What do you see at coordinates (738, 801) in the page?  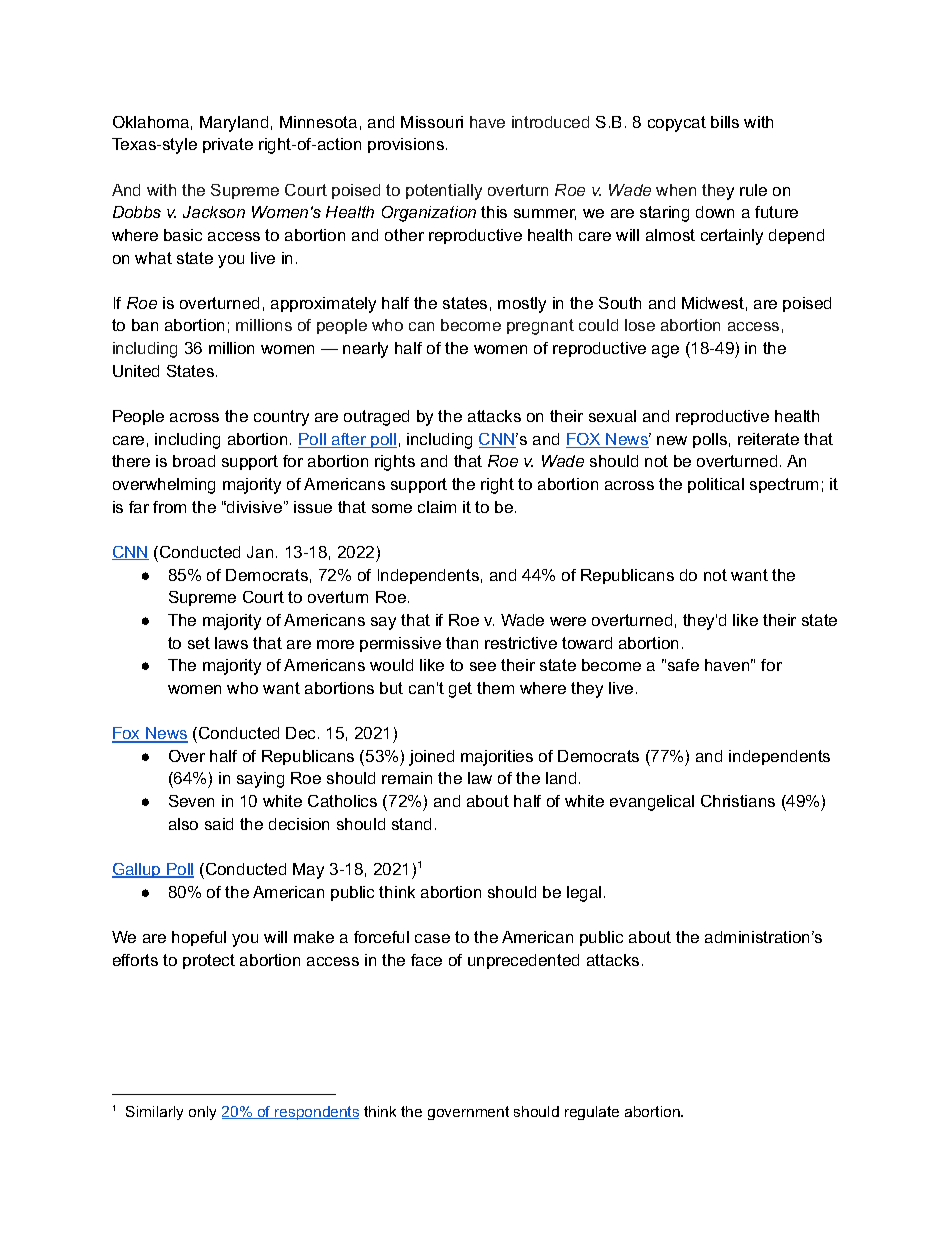 I see `Christians` at bounding box center [738, 801].
